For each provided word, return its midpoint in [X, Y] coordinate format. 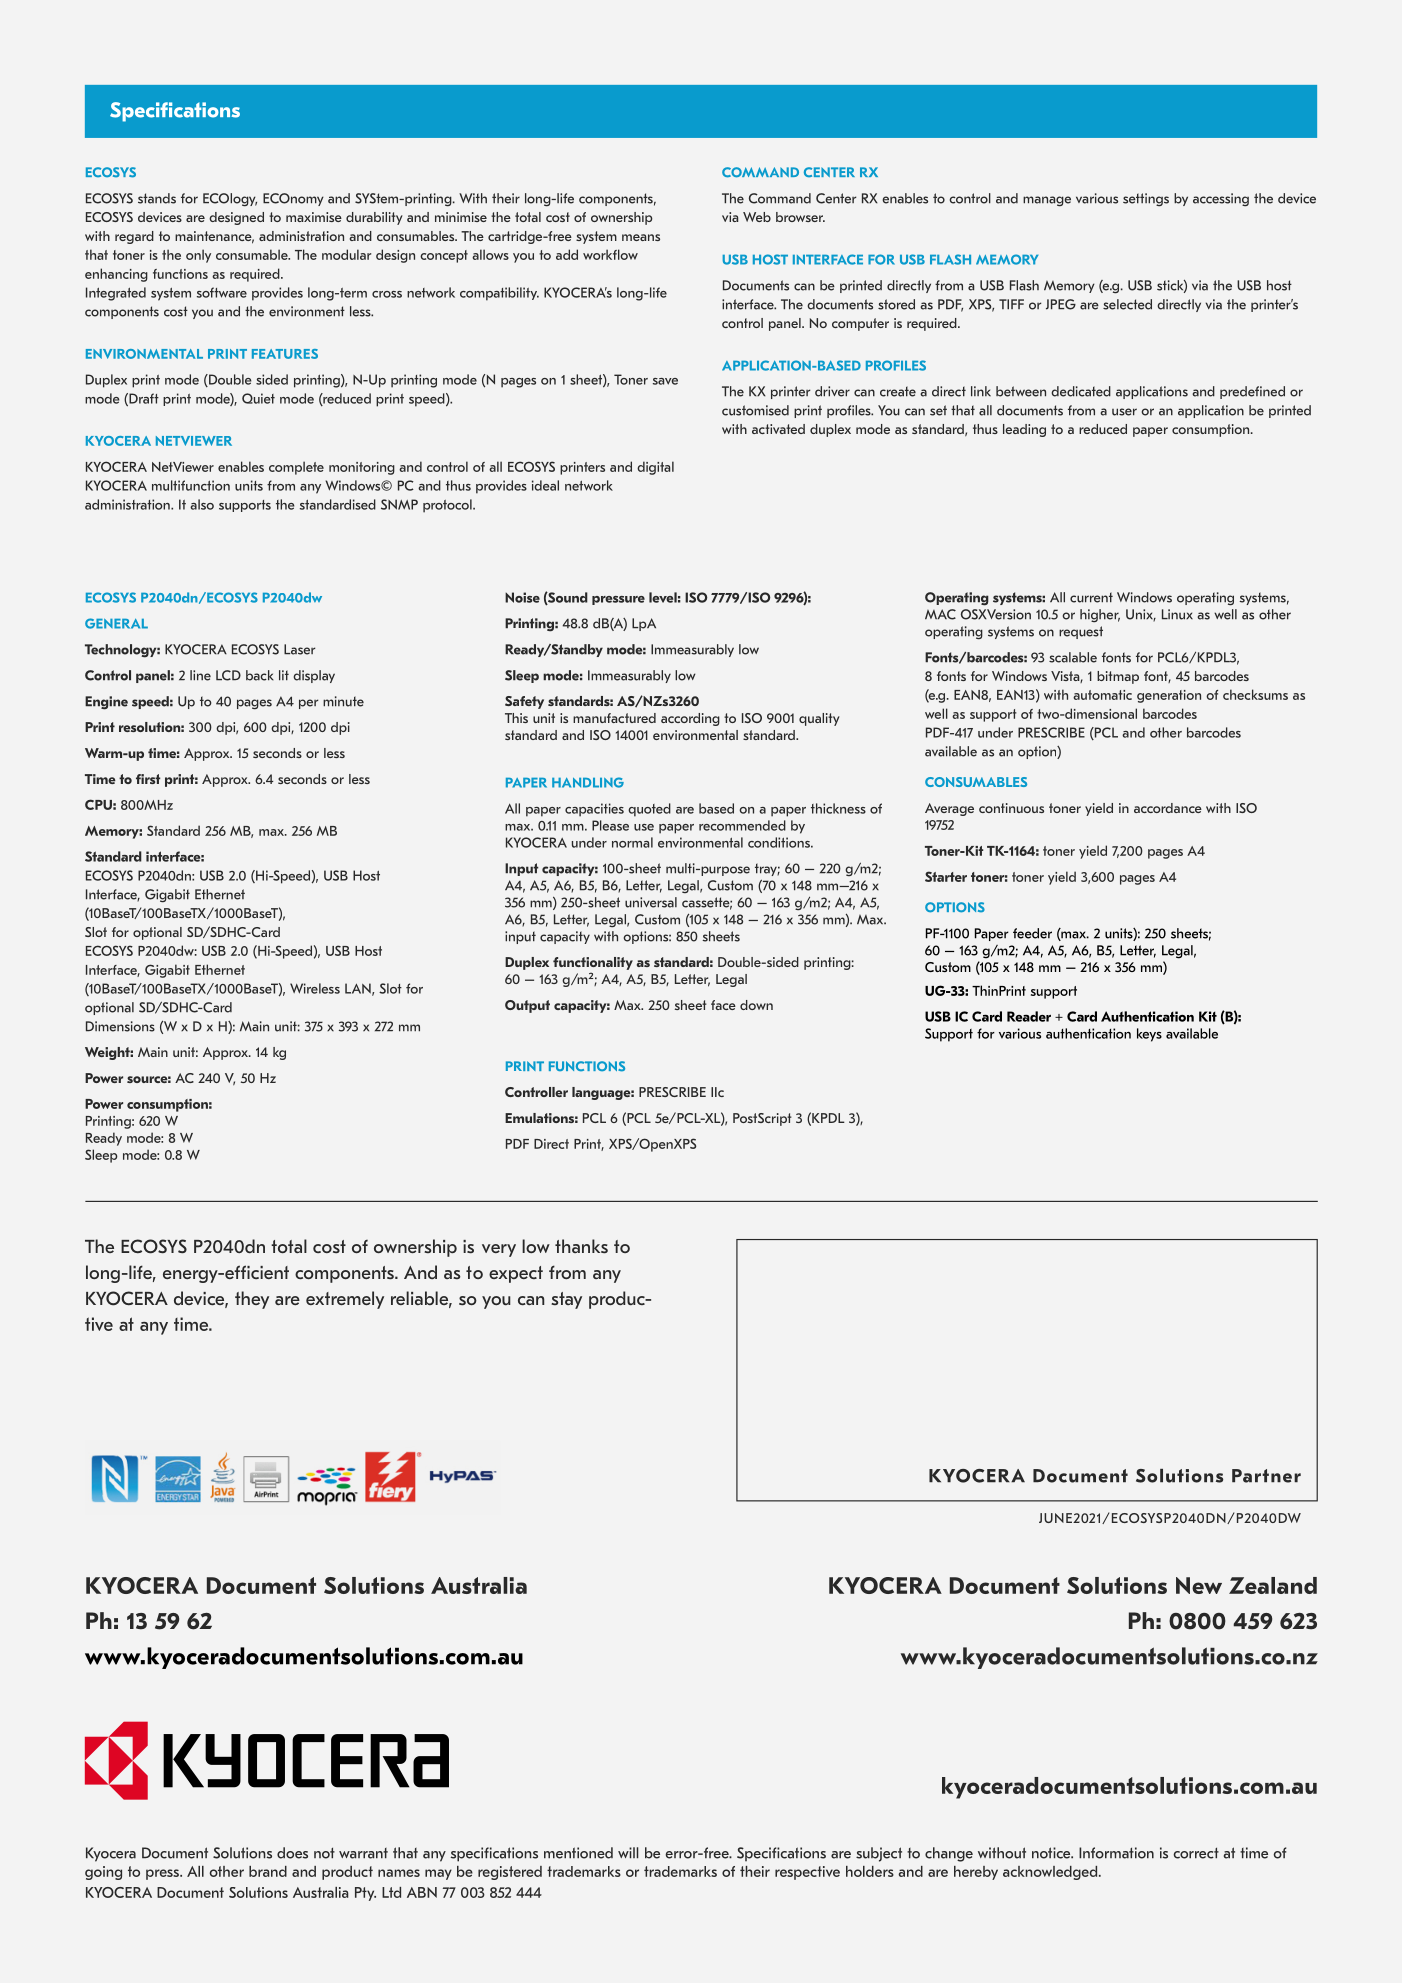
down [756, 1005]
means [641, 237]
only [198, 256]
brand [268, 1871]
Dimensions [120, 1026]
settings [1146, 199]
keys [1149, 1035]
